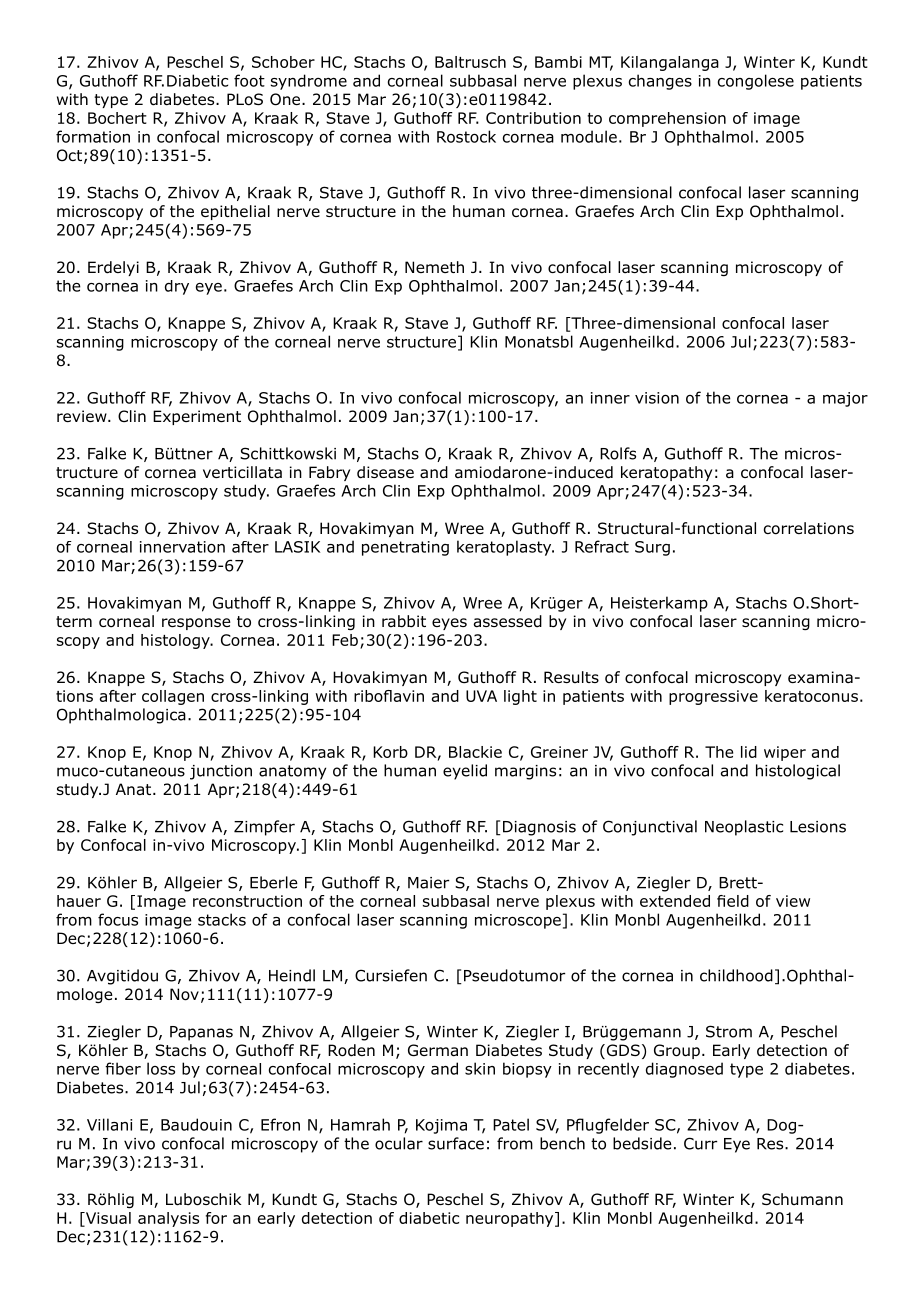 The width and height of the screenshot is (924, 1308). Describe the element at coordinates (533, 118) in the screenshot. I see `Contribution` at that location.
